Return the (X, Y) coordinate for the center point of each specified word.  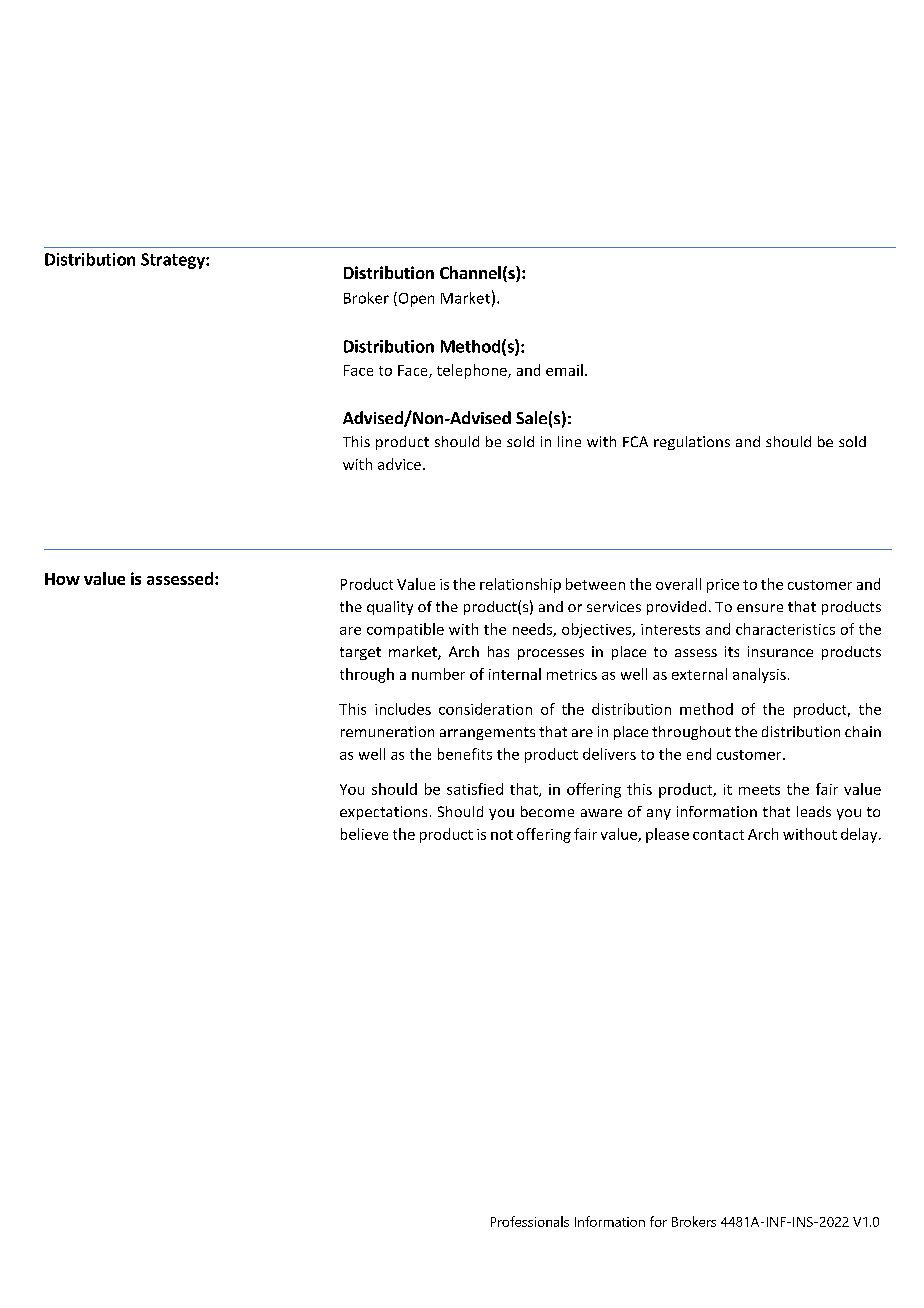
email (564, 370)
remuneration (387, 731)
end (699, 754)
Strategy (174, 261)
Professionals (530, 1221)
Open (415, 299)
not (502, 835)
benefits (465, 754)
